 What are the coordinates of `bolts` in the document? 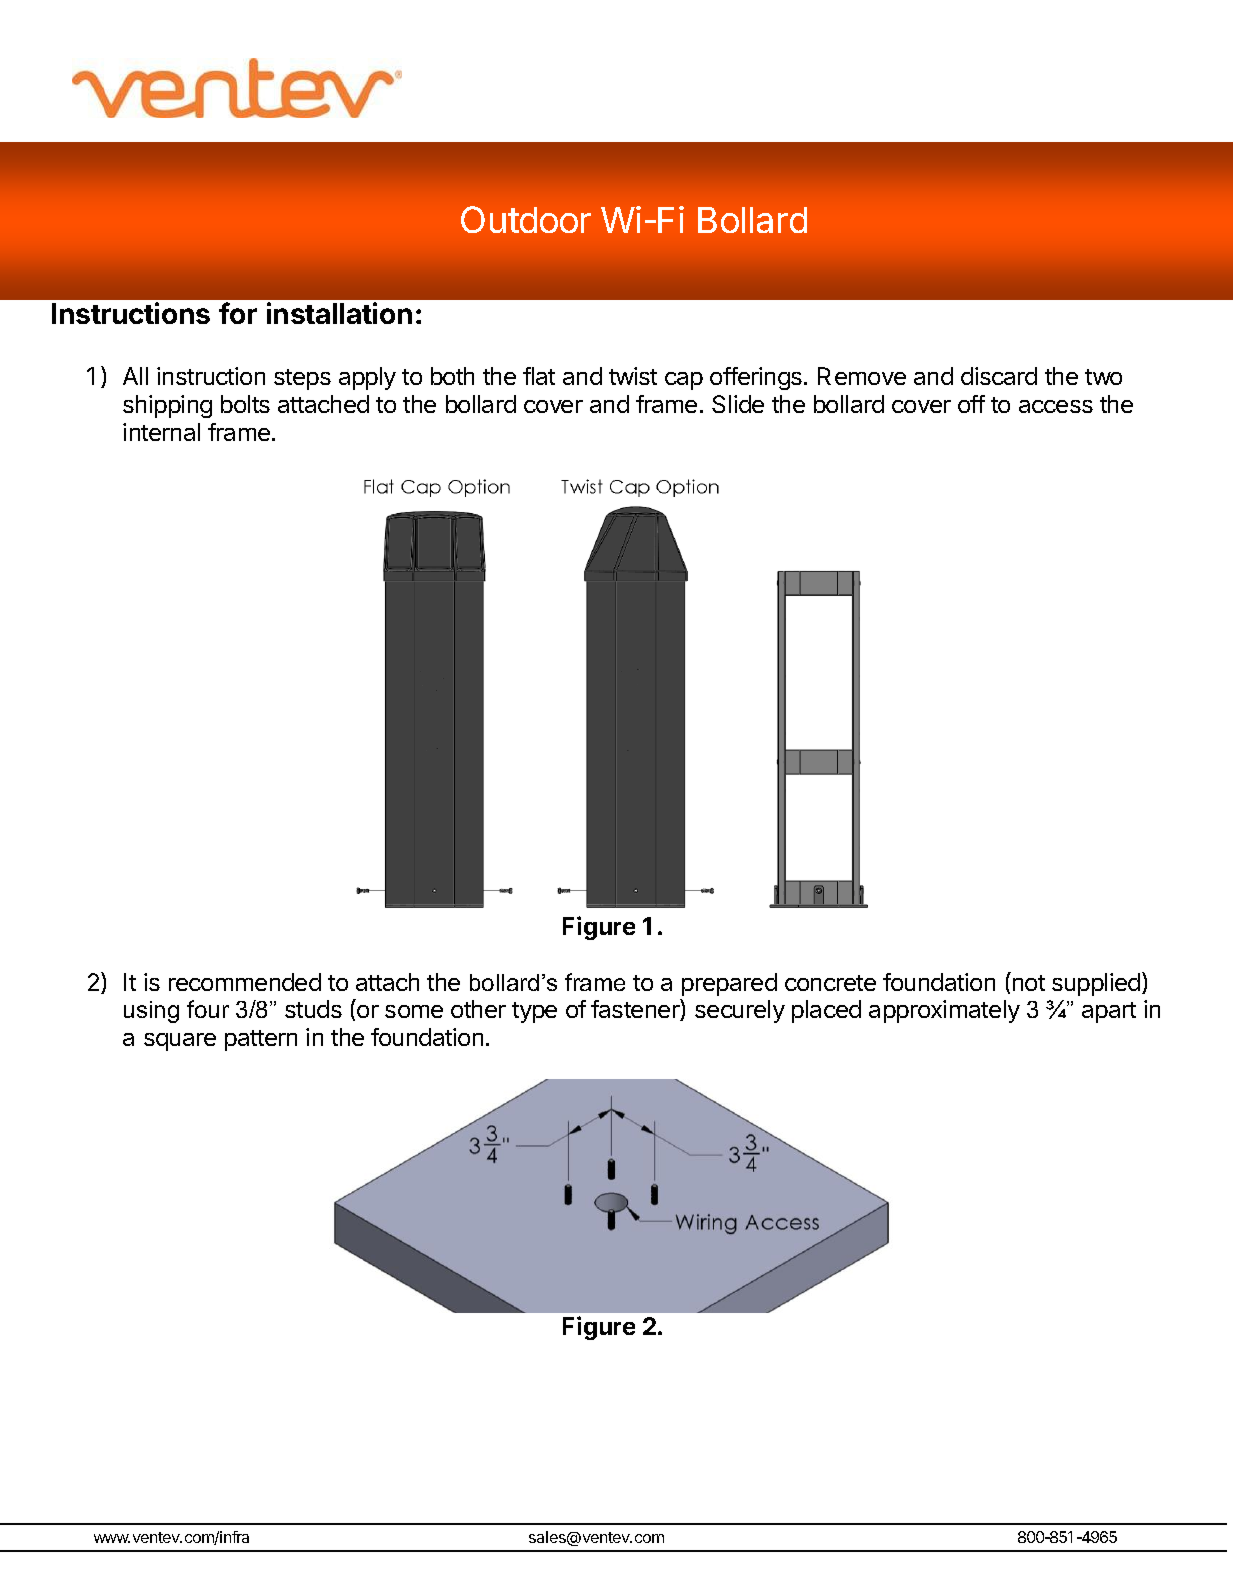 It's located at (245, 404).
